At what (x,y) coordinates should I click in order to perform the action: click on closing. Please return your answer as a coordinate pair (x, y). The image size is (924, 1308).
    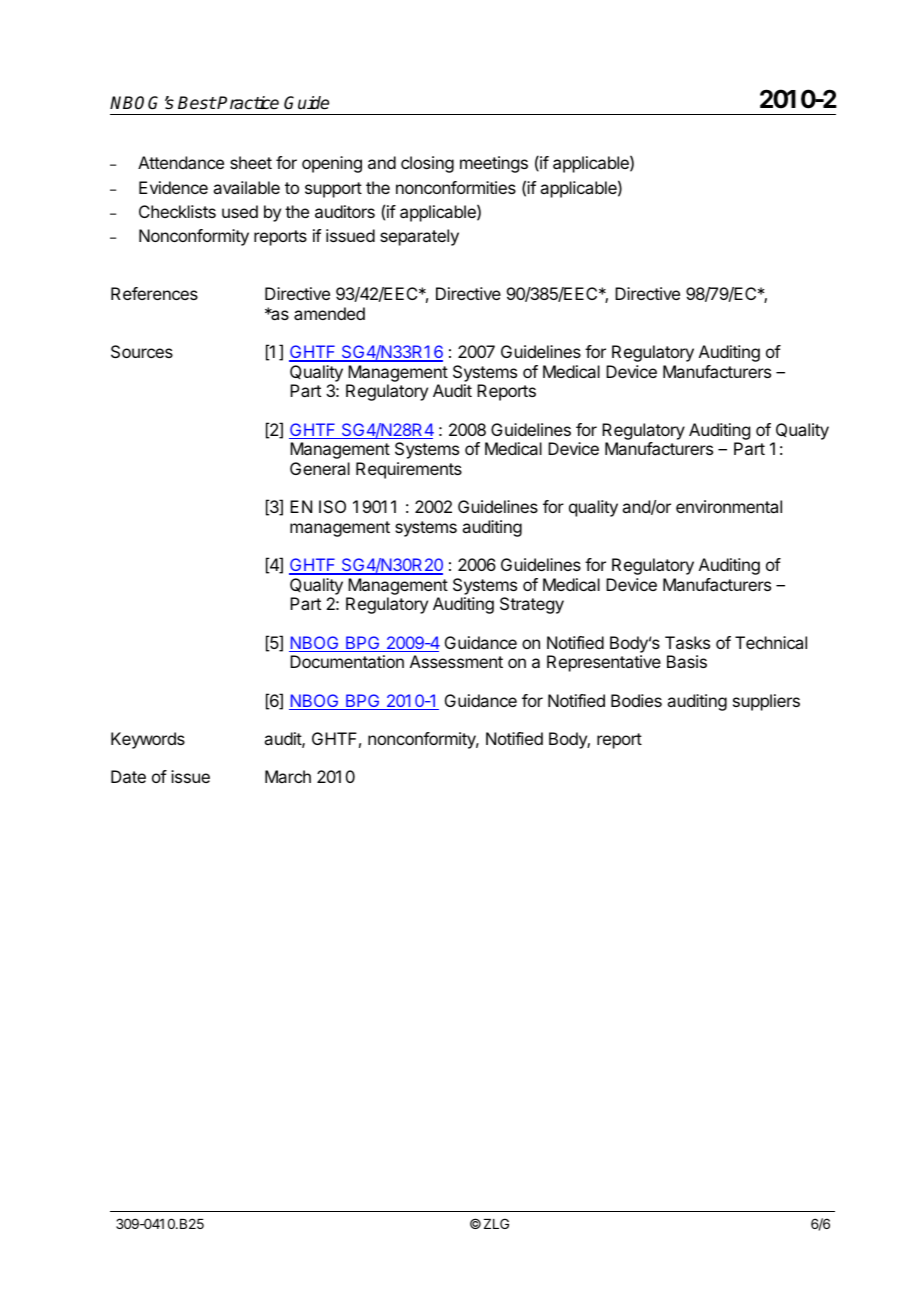
    Looking at the image, I should click on (427, 164).
